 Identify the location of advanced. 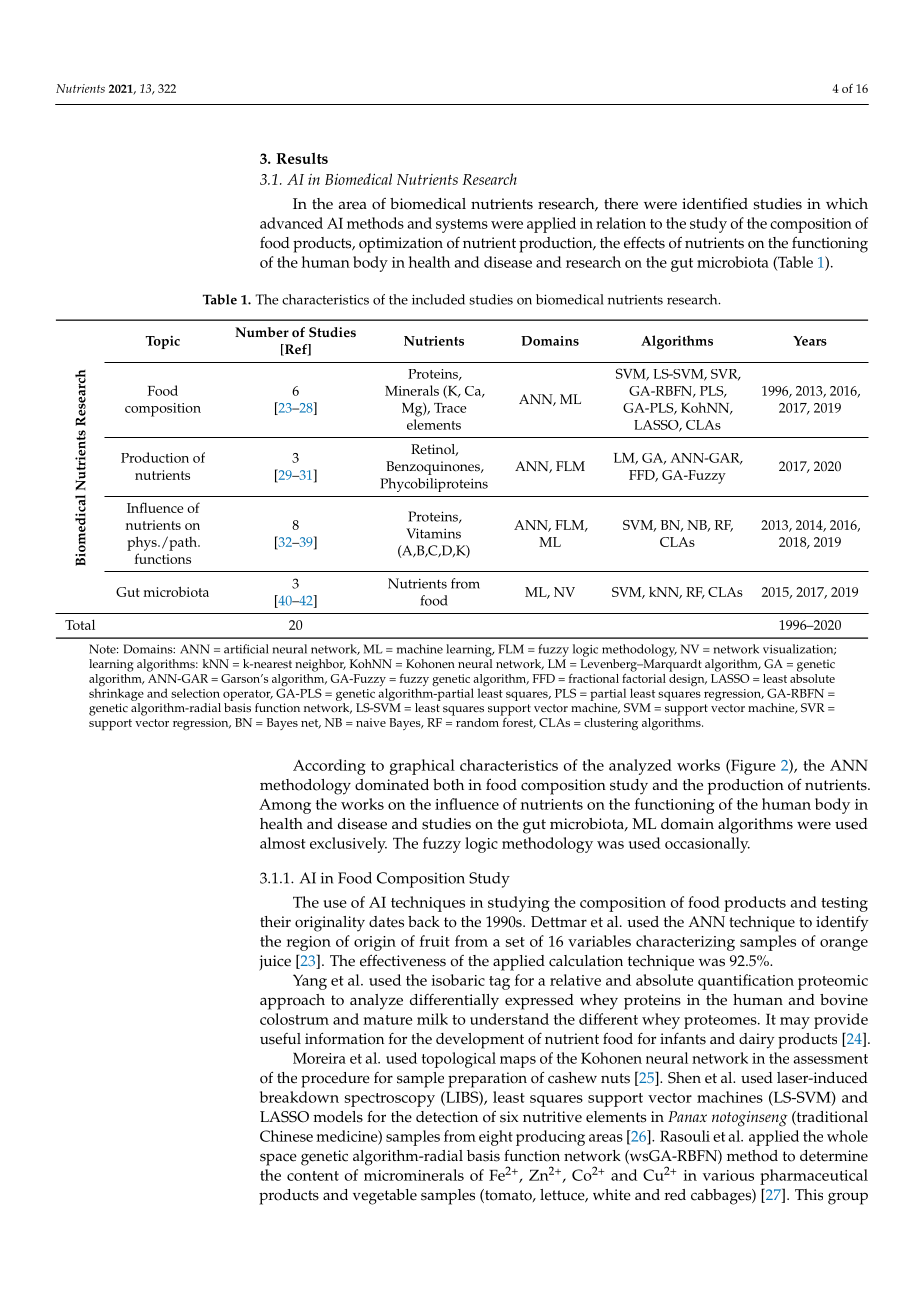
(291, 223).
